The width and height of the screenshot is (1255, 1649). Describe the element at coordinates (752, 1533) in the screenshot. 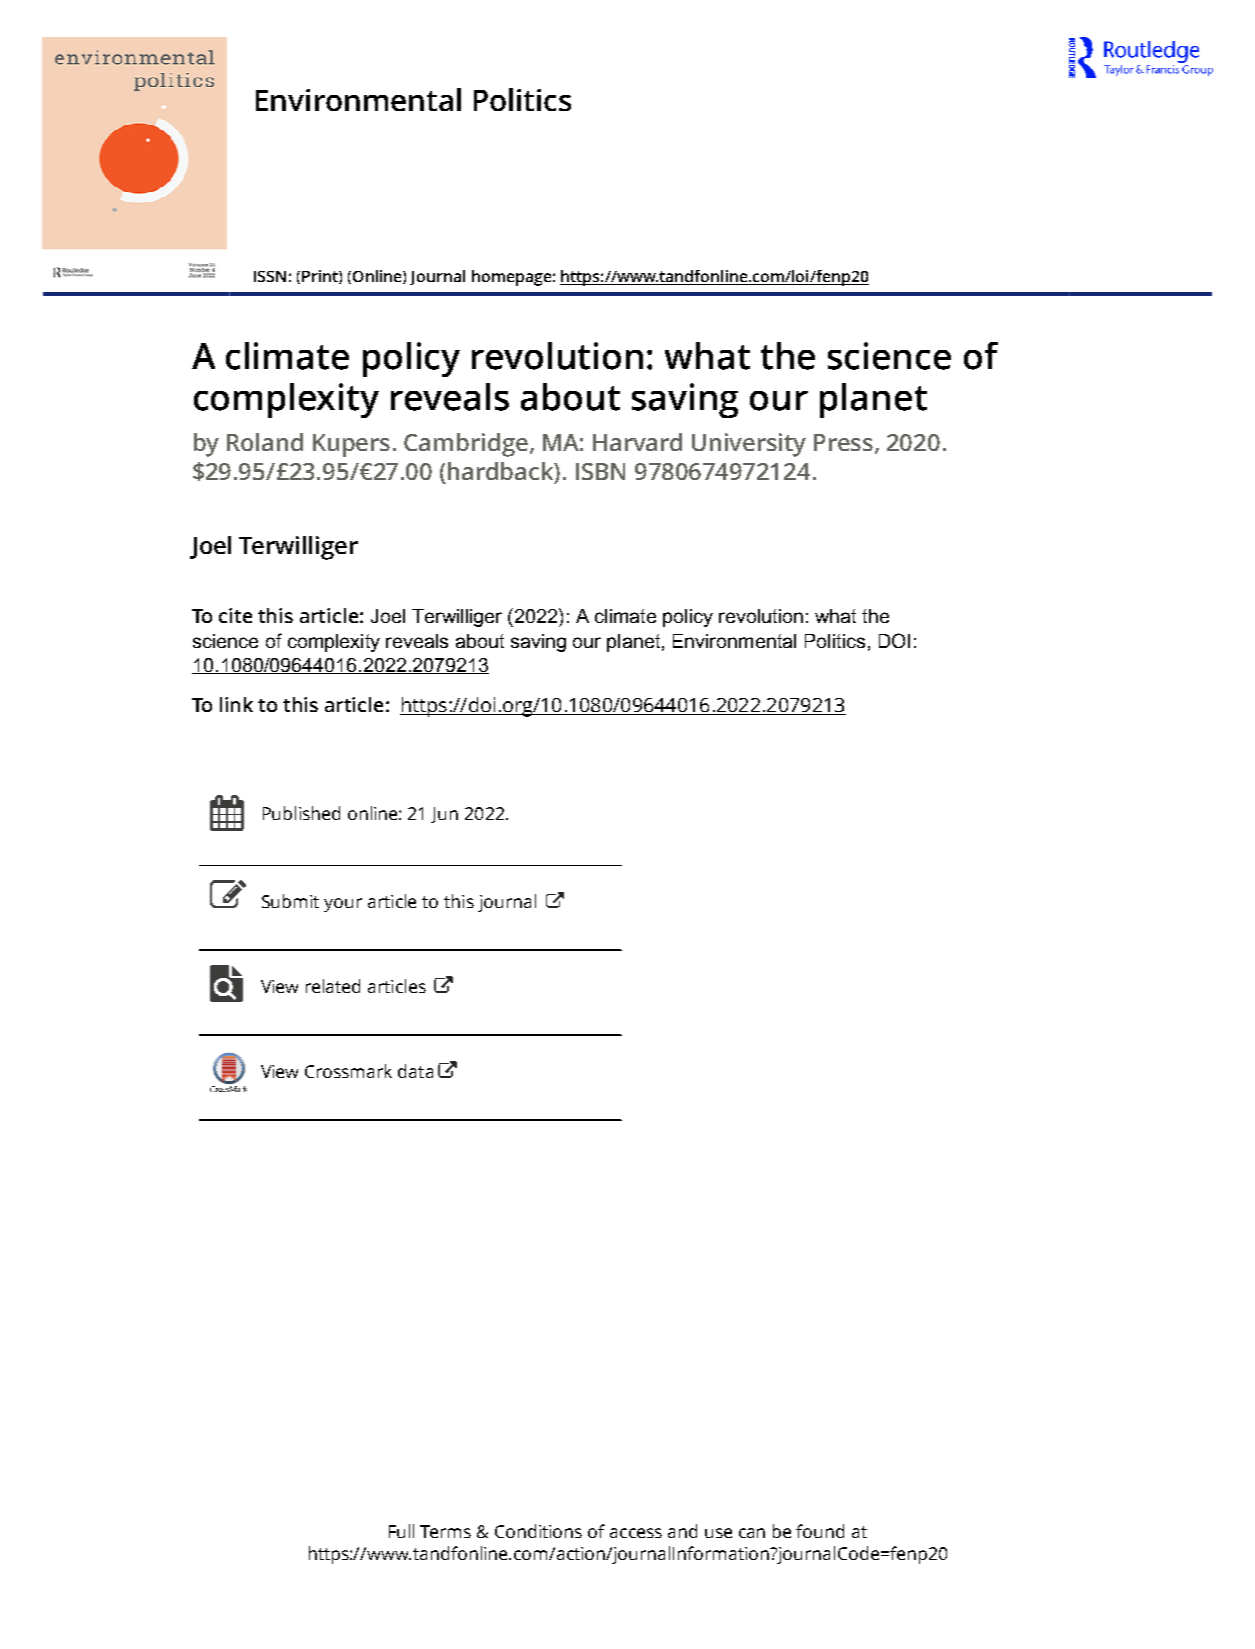

I see `can` at that location.
